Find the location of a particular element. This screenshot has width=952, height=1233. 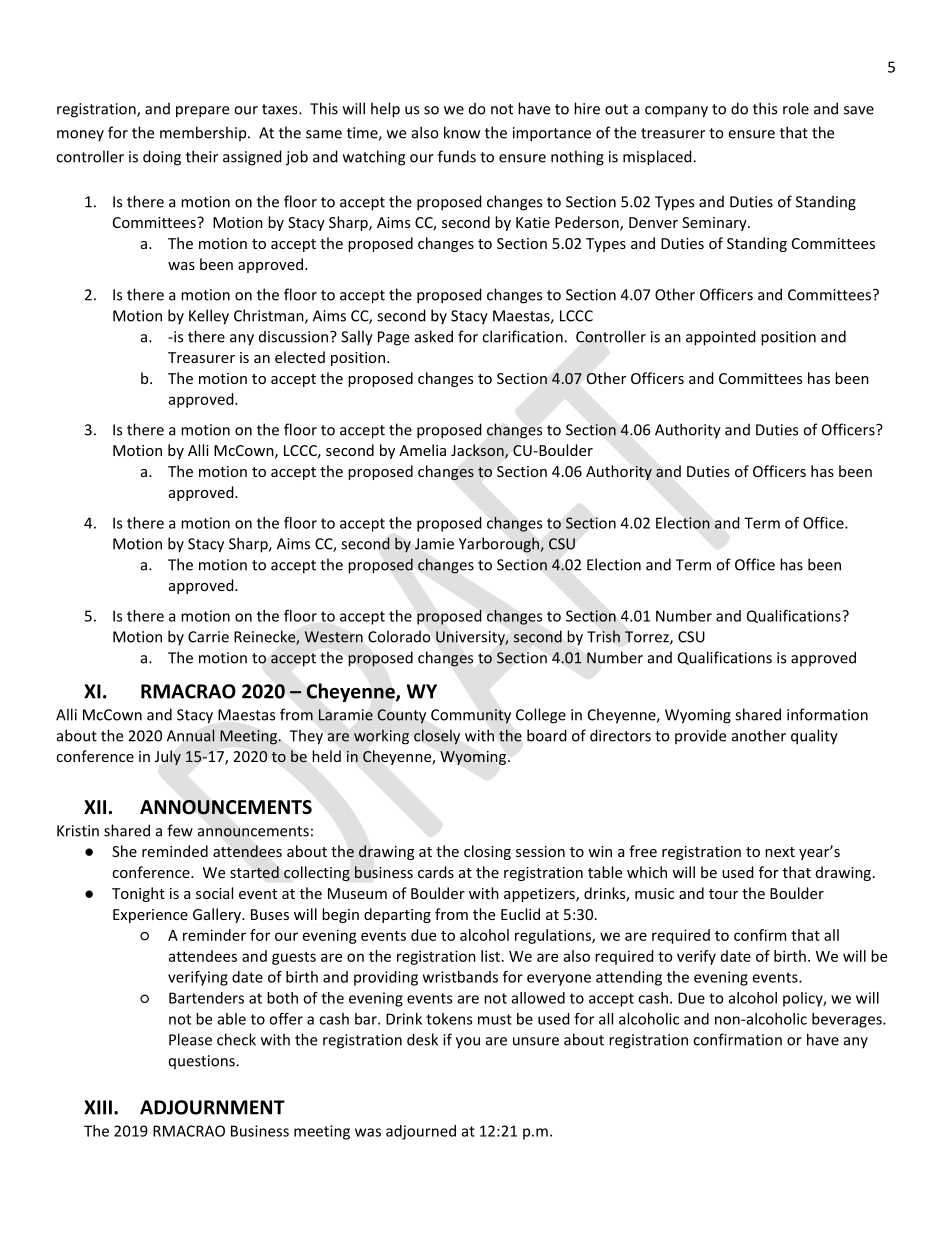

Trish is located at coordinates (603, 636).
